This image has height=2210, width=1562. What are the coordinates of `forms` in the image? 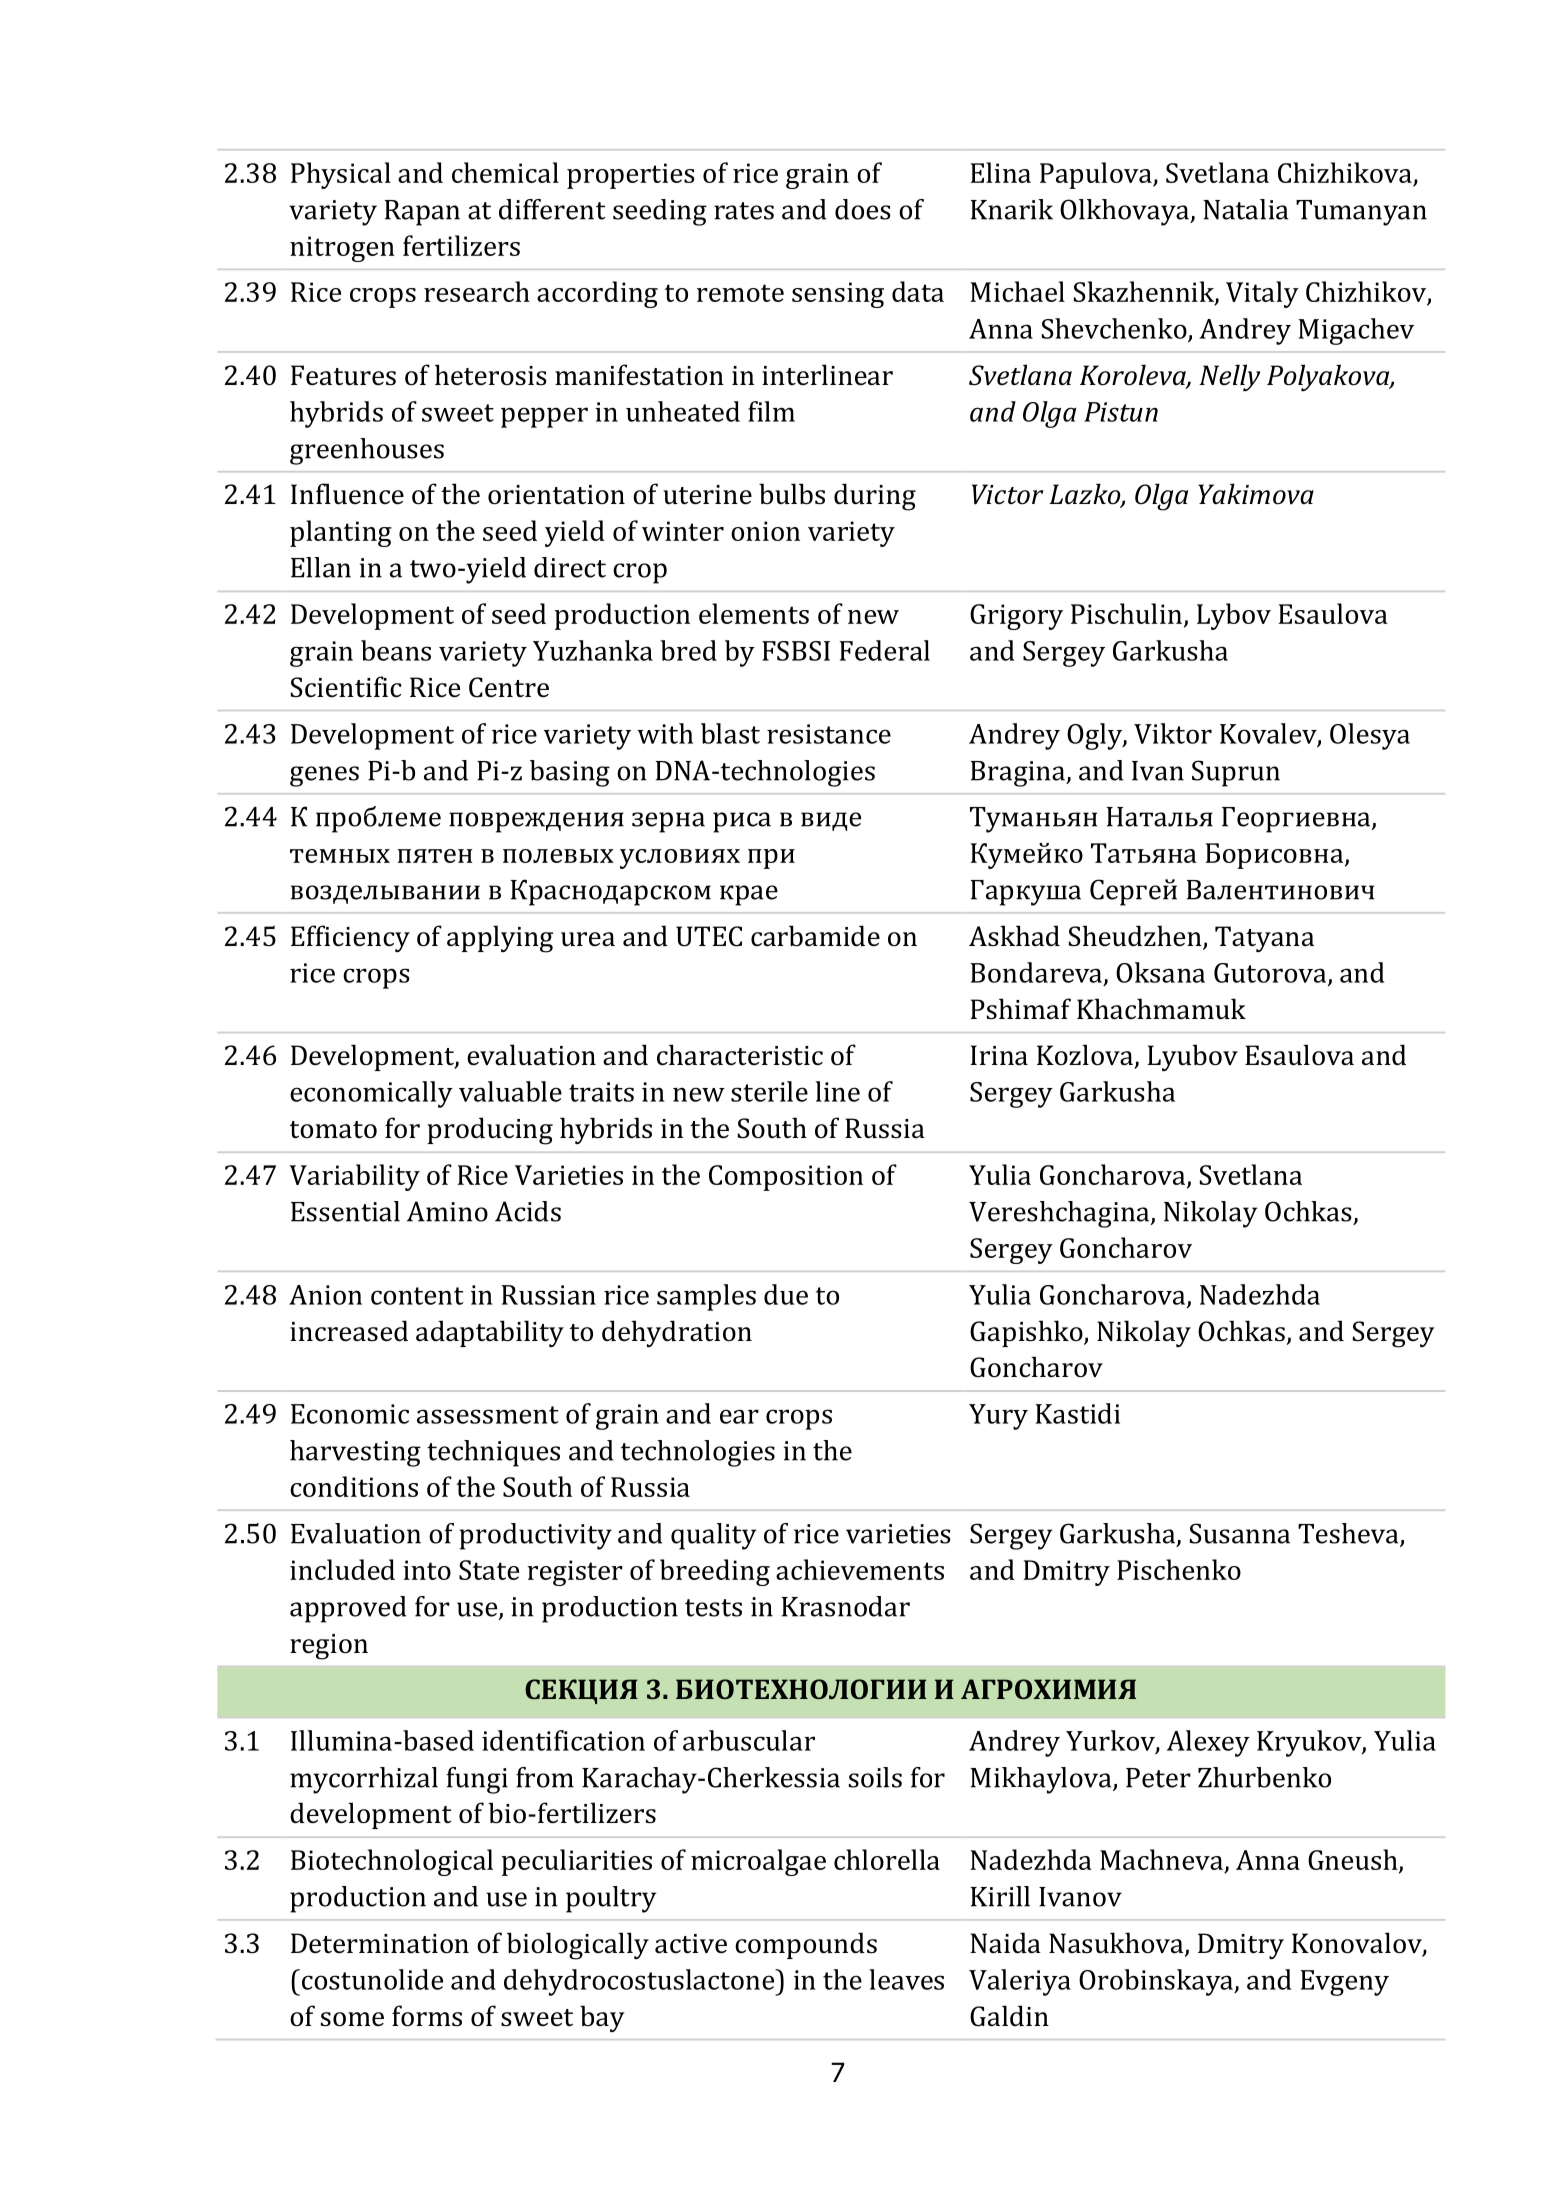 It's located at (427, 2016).
